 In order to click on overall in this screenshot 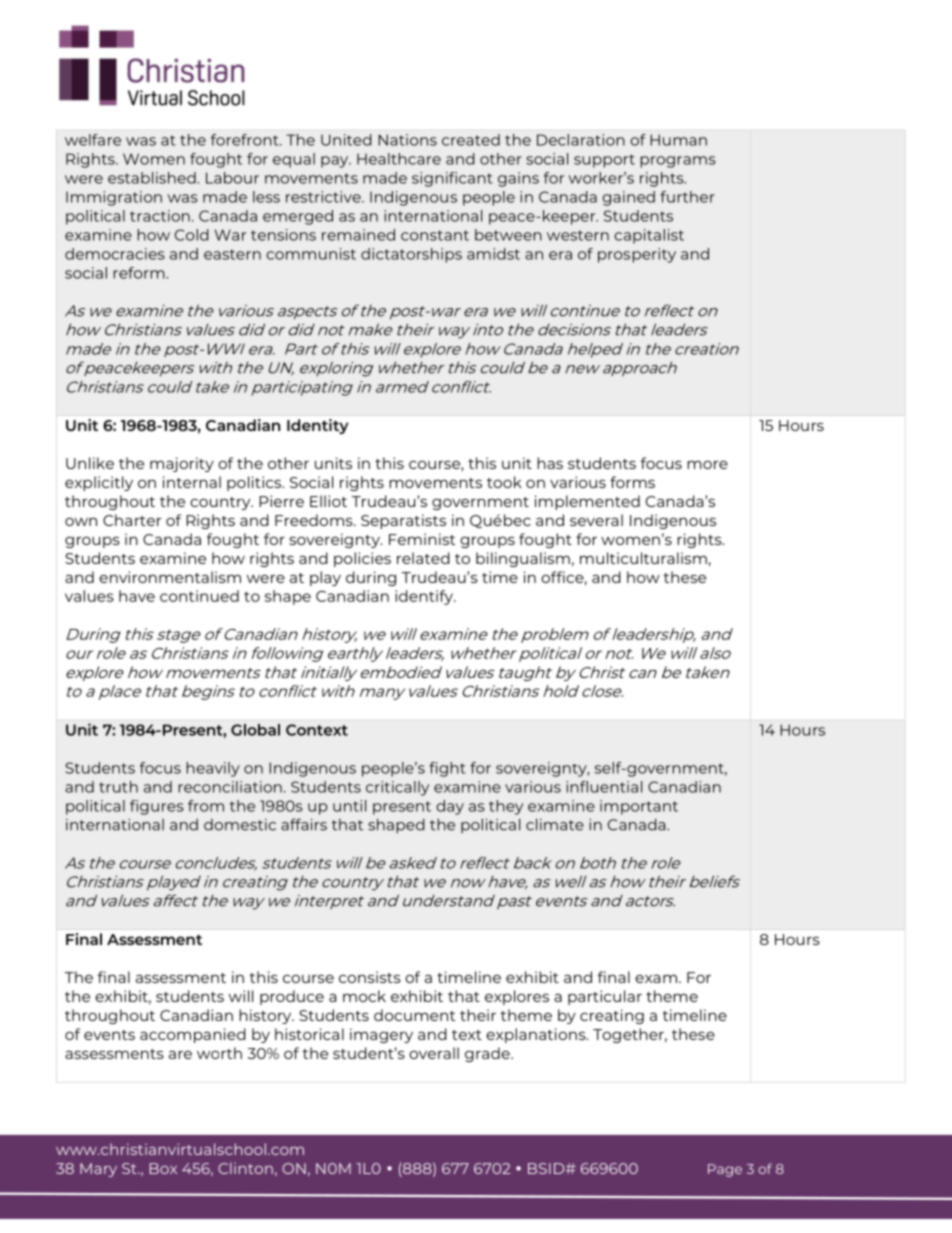, I will do `click(434, 1053)`.
